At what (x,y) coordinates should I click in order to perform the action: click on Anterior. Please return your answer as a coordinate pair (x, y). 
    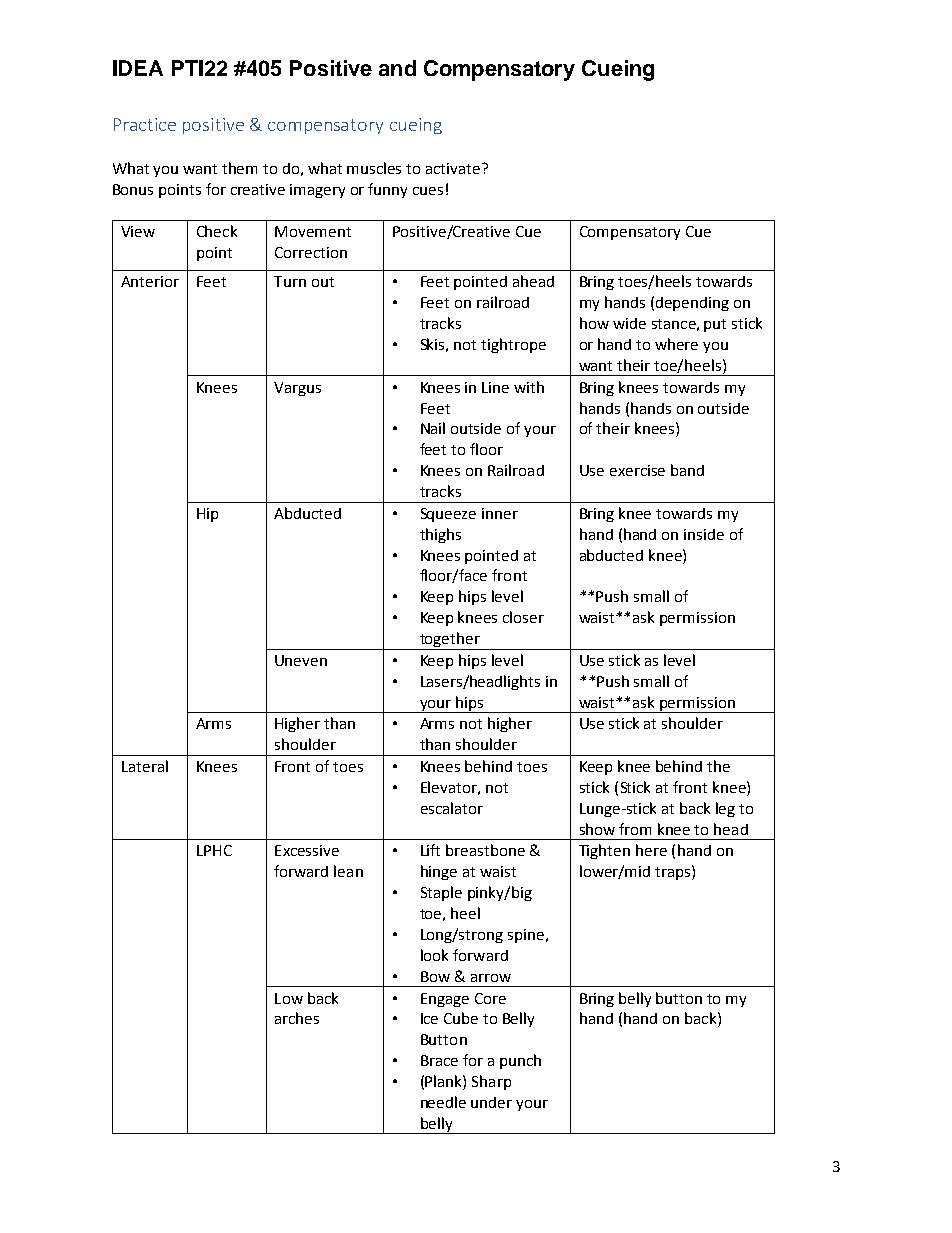
    Looking at the image, I should click on (150, 281).
